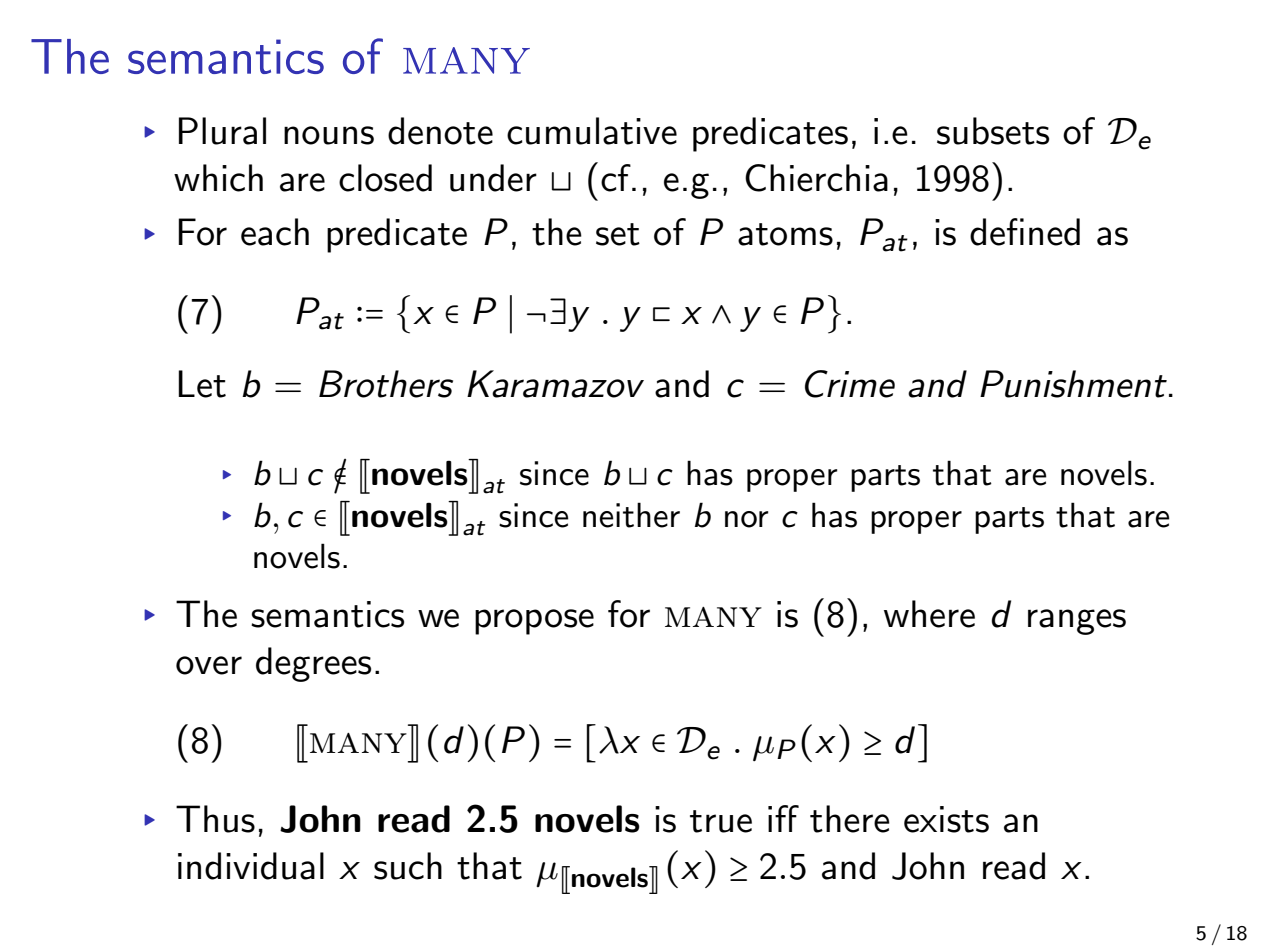 Image resolution: width=1270 pixels, height=952 pixels. What do you see at coordinates (313, 664) in the screenshot?
I see `degrees` at bounding box center [313, 664].
